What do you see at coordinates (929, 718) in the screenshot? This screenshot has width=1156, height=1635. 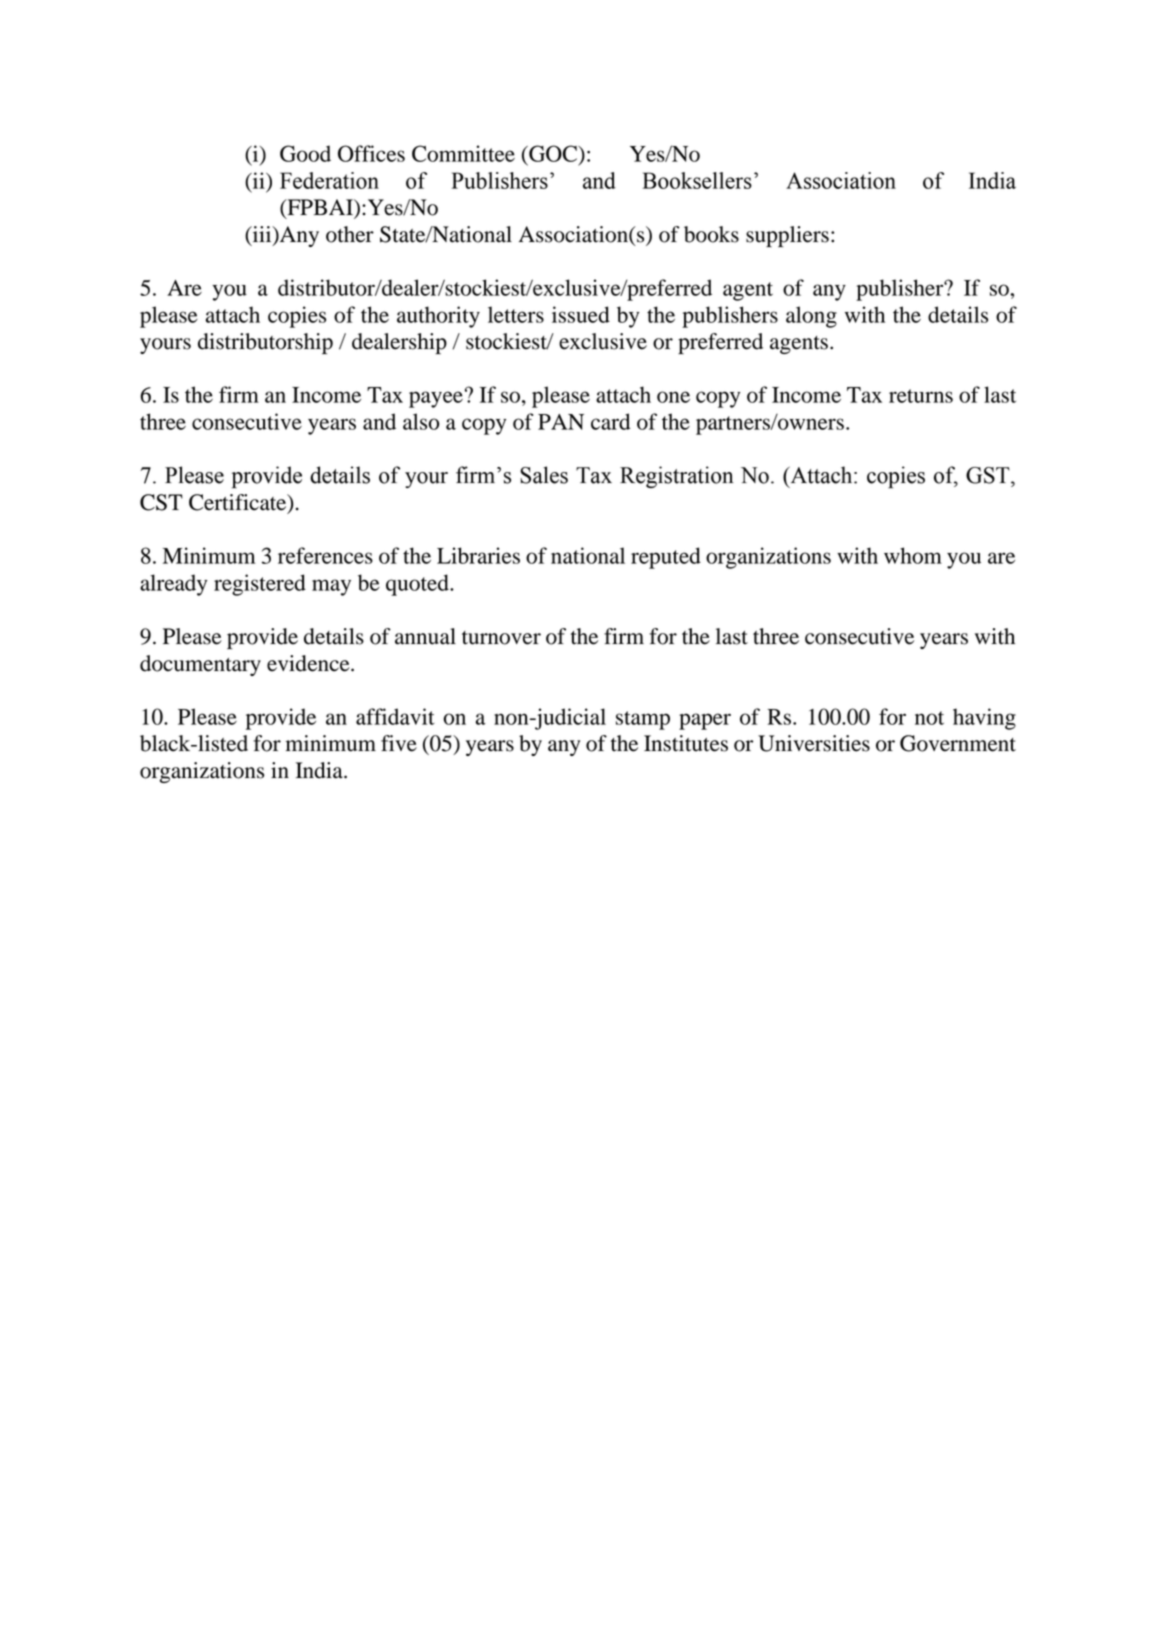 I see `not` at bounding box center [929, 718].
